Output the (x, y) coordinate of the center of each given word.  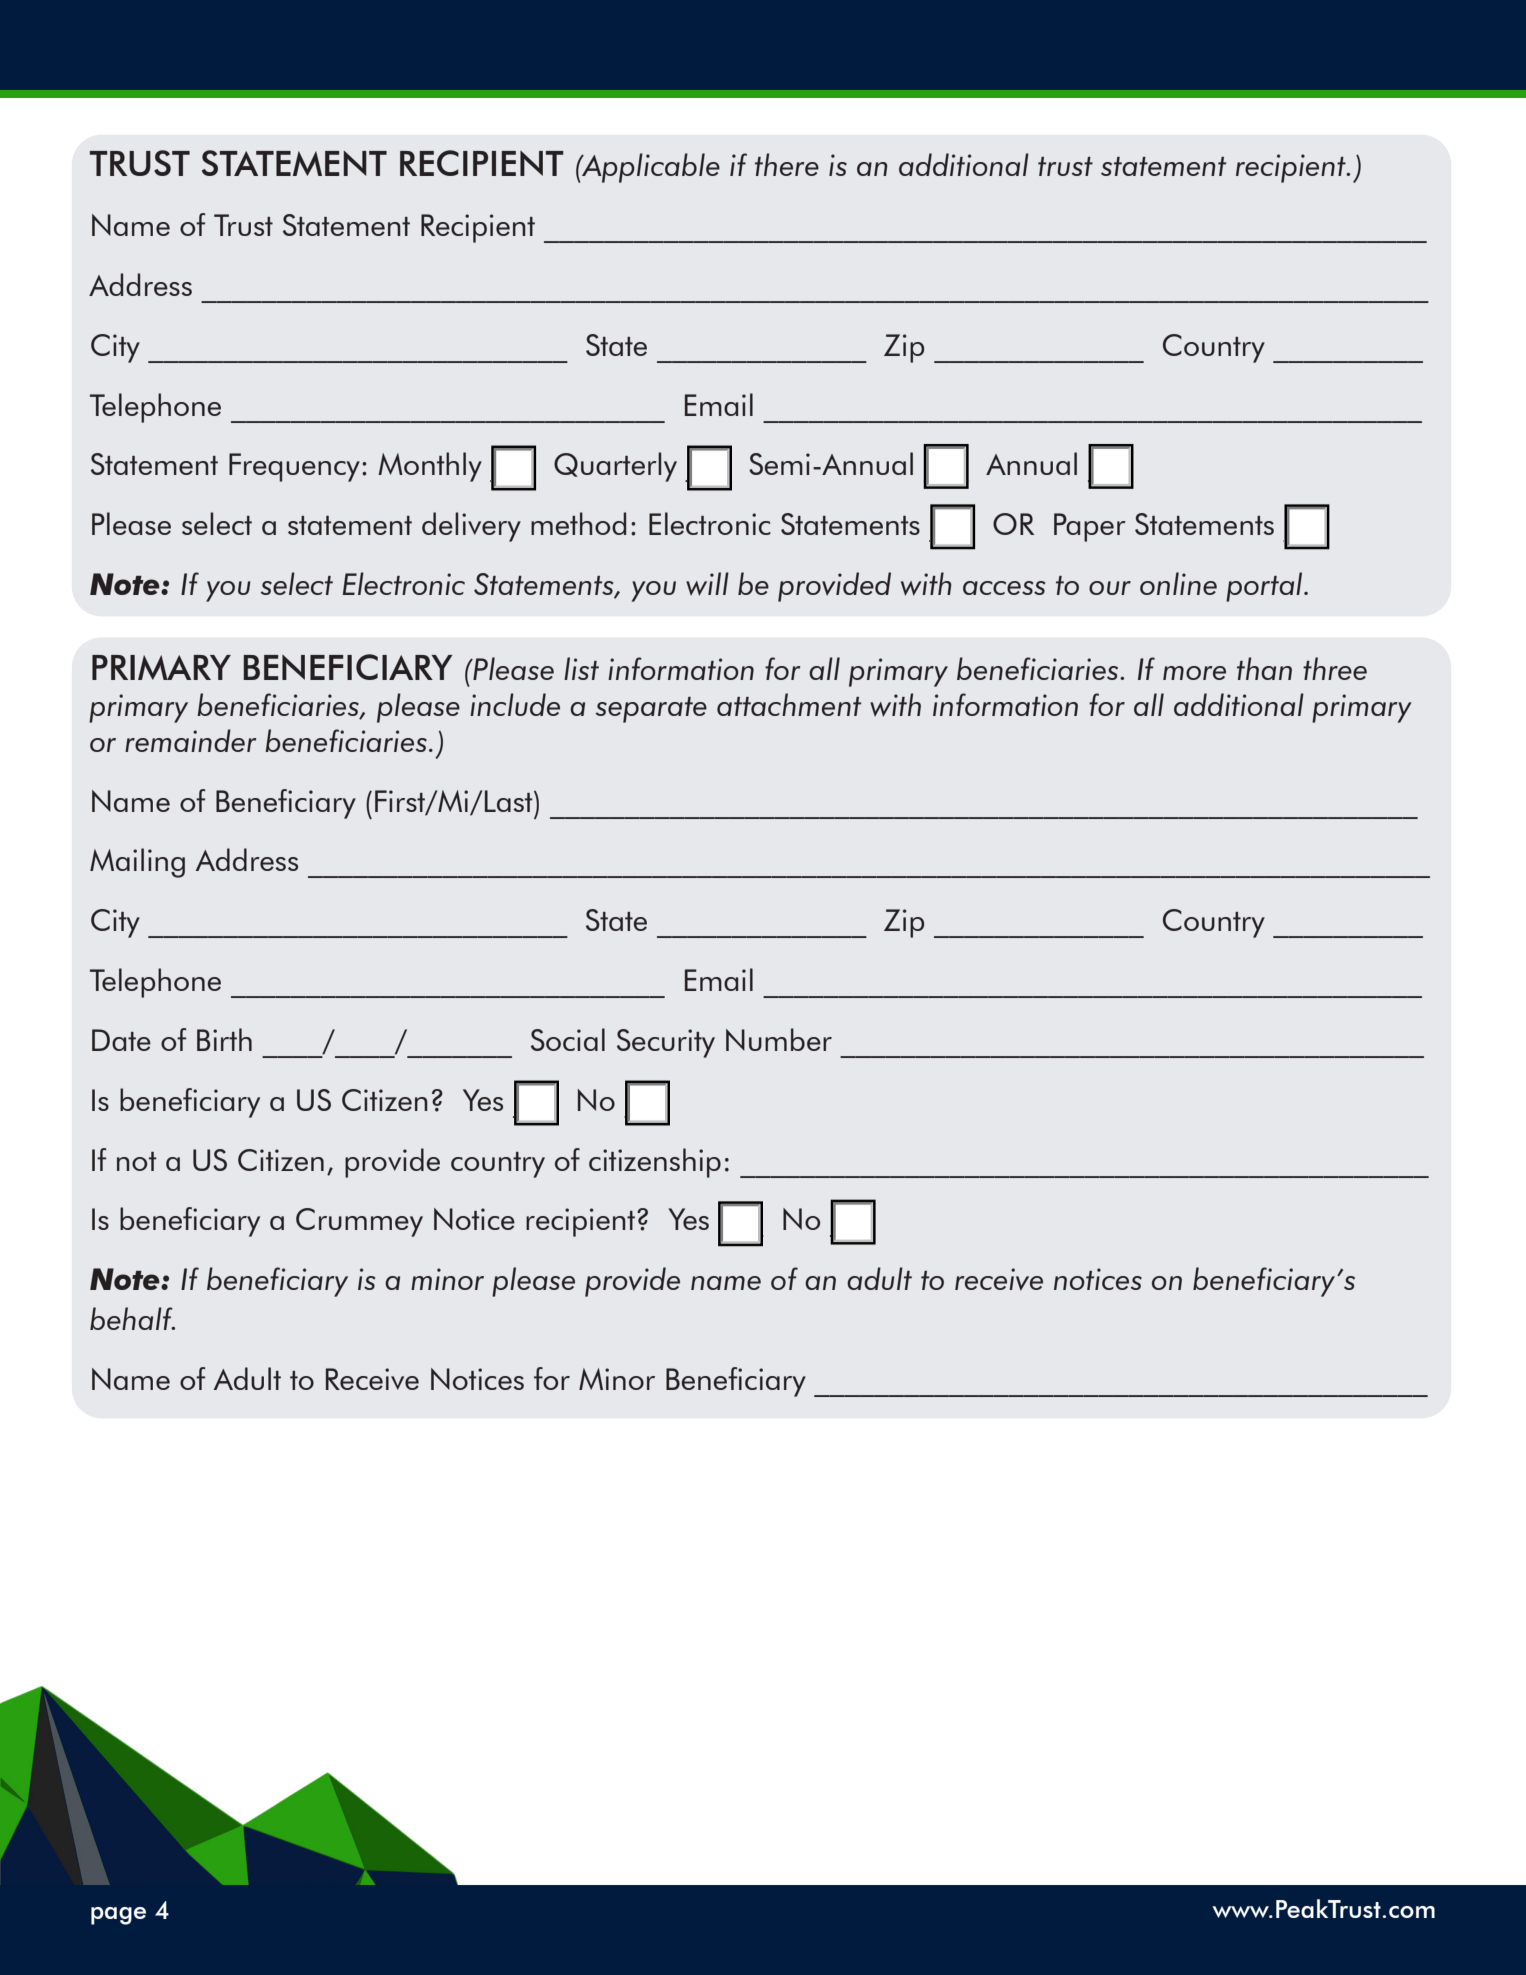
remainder (190, 740)
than (1264, 668)
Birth (224, 1039)
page (118, 1916)
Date (121, 1040)
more (1194, 673)
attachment (789, 704)
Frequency (294, 467)
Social (568, 1039)
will (707, 584)
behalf (132, 1318)
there (787, 164)
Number (779, 1039)
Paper (1090, 527)
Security (666, 1043)
